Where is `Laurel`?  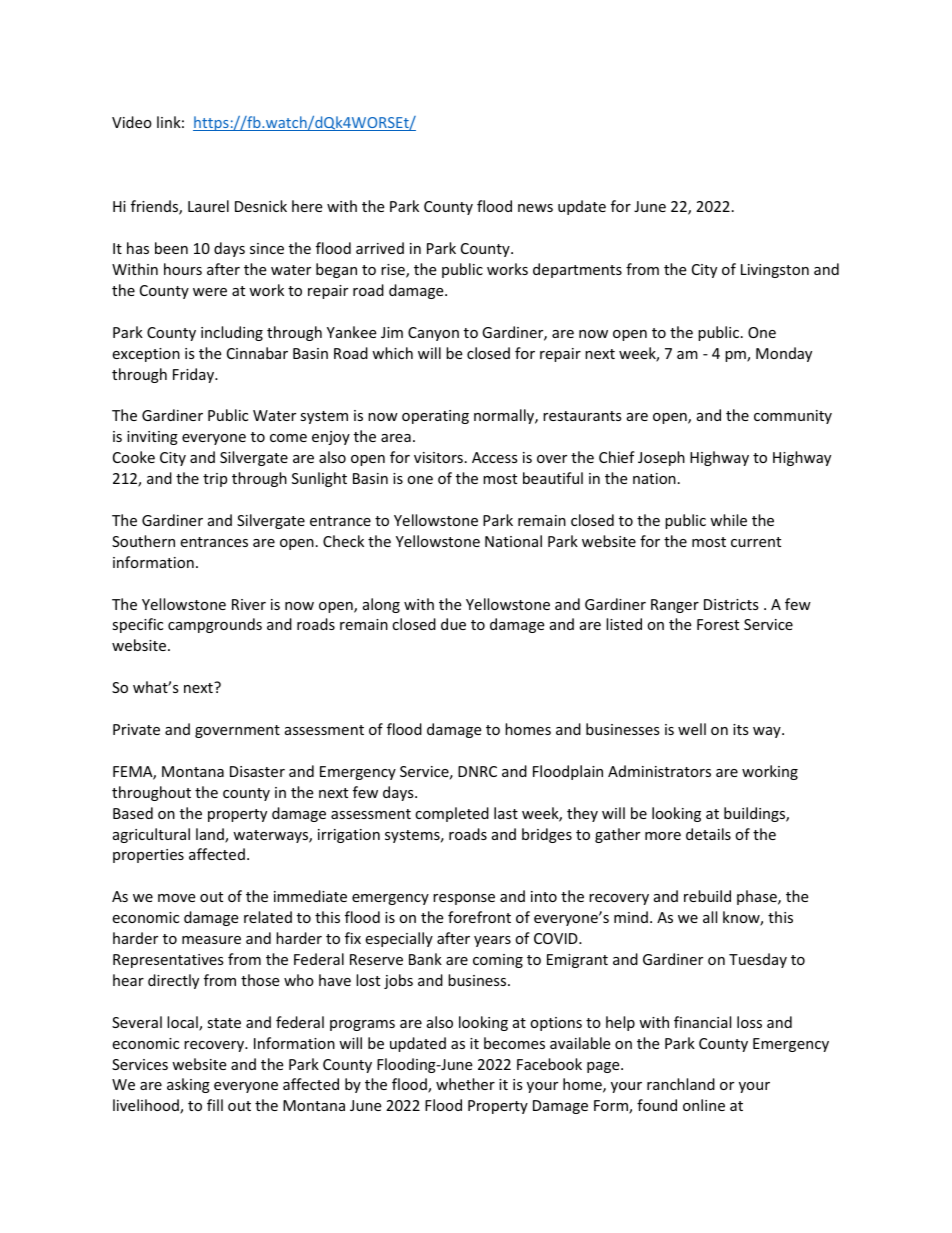 Laurel is located at coordinates (208, 206).
